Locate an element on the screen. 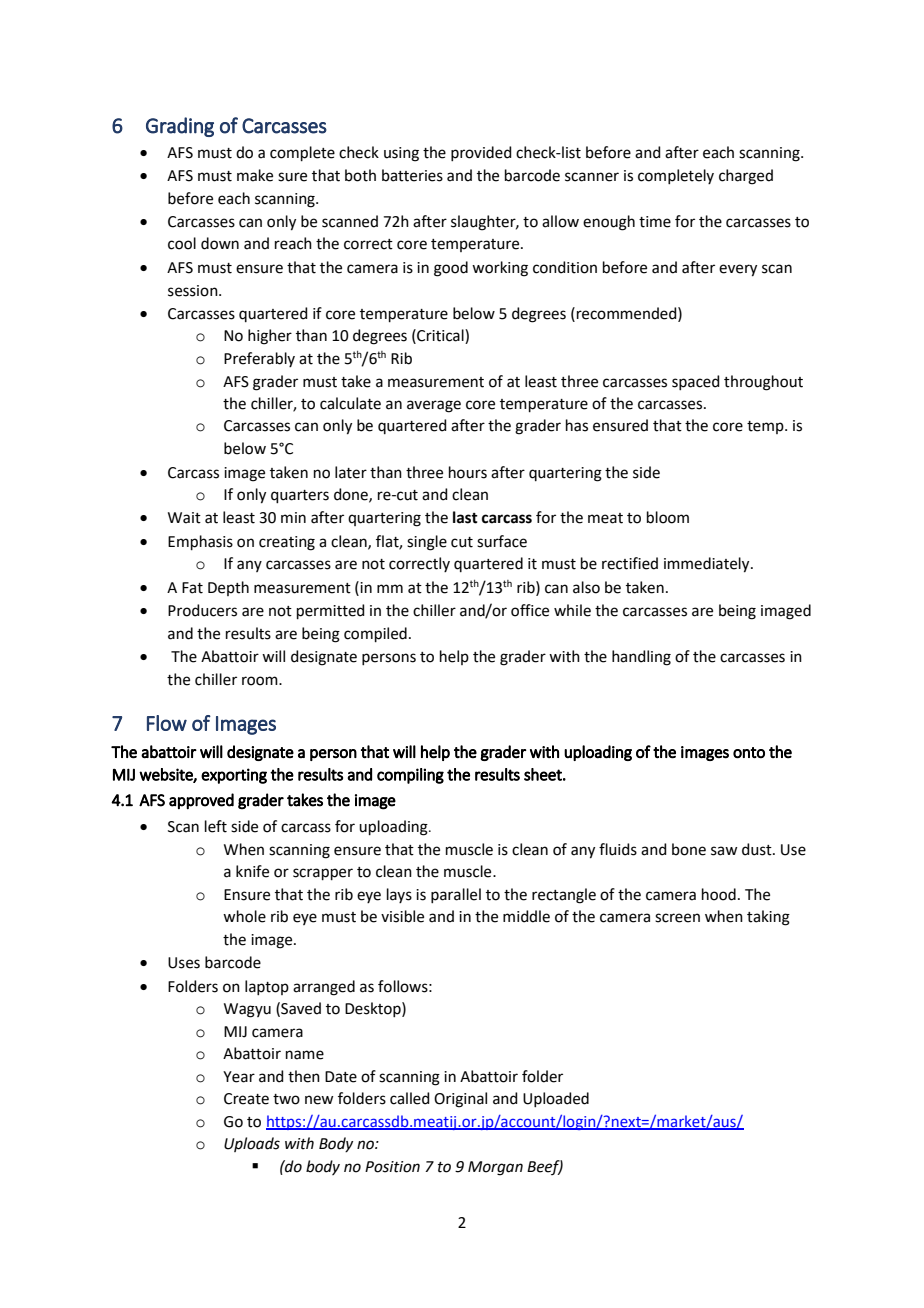  spaced is located at coordinates (696, 382).
